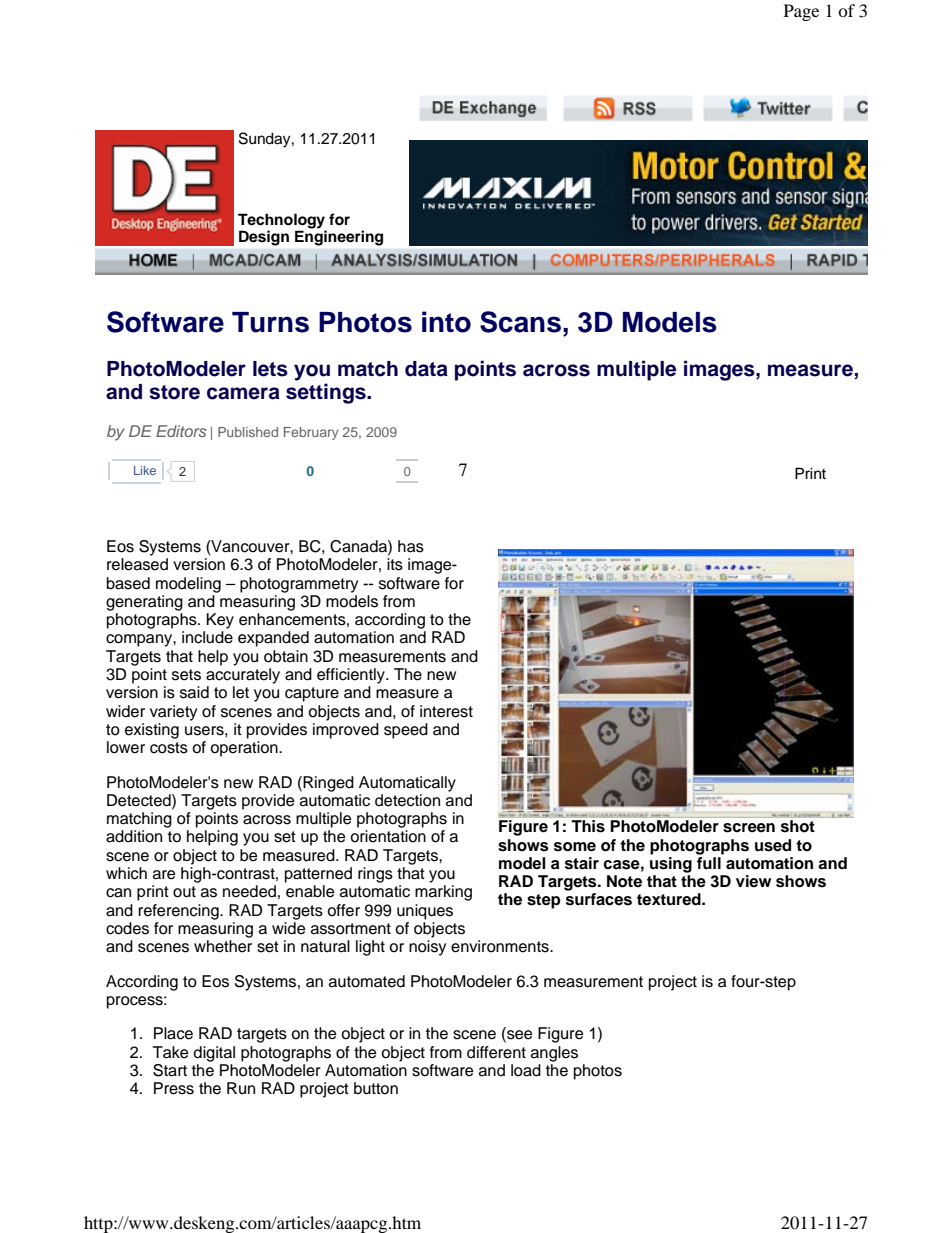  I want to click on Technology, so click(282, 222).
